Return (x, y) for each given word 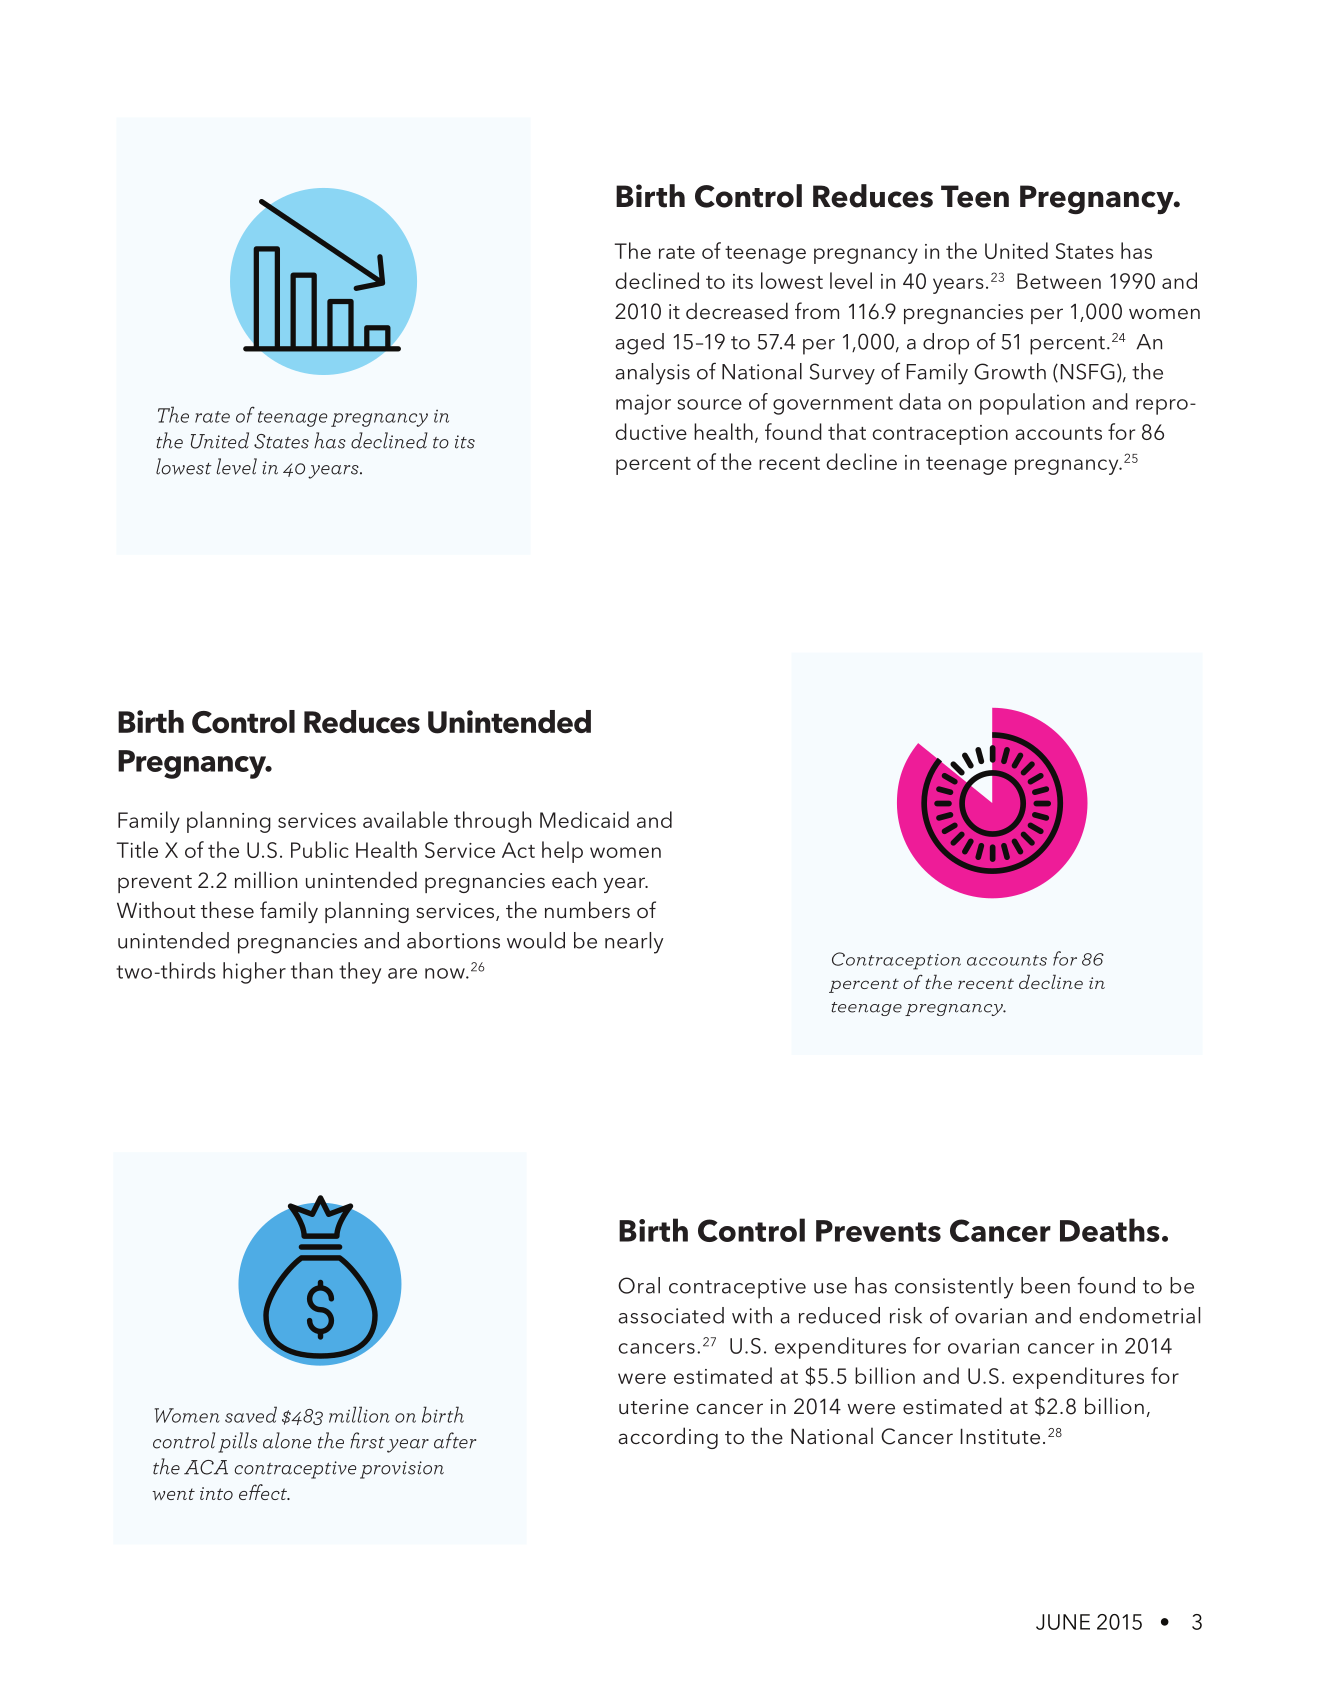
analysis (652, 374)
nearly (634, 943)
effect (264, 1492)
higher (254, 973)
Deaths (1110, 1230)
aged (639, 344)
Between (1059, 281)
